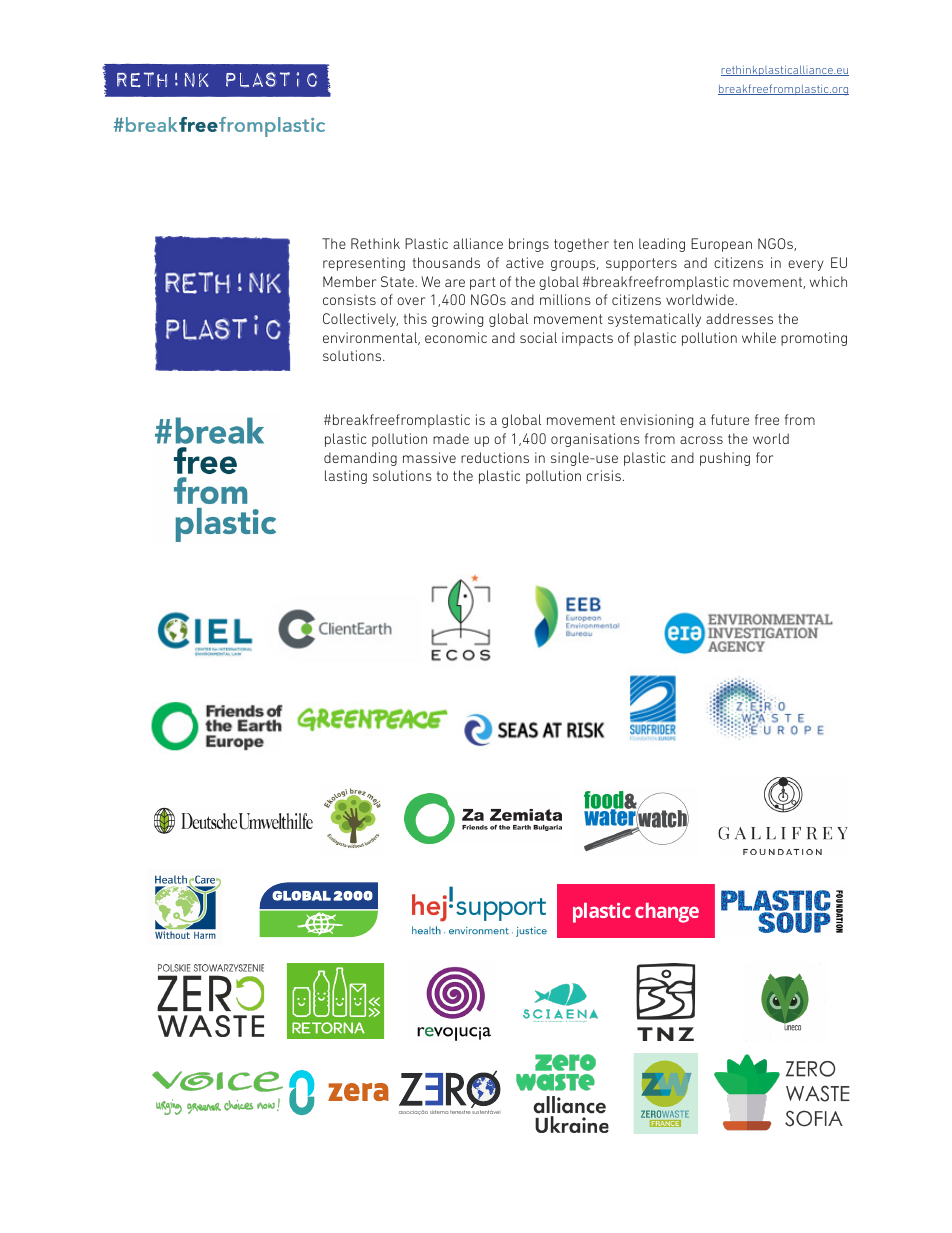 The height and width of the image is (1233, 952). Describe the element at coordinates (581, 245) in the image. I see `together` at that location.
